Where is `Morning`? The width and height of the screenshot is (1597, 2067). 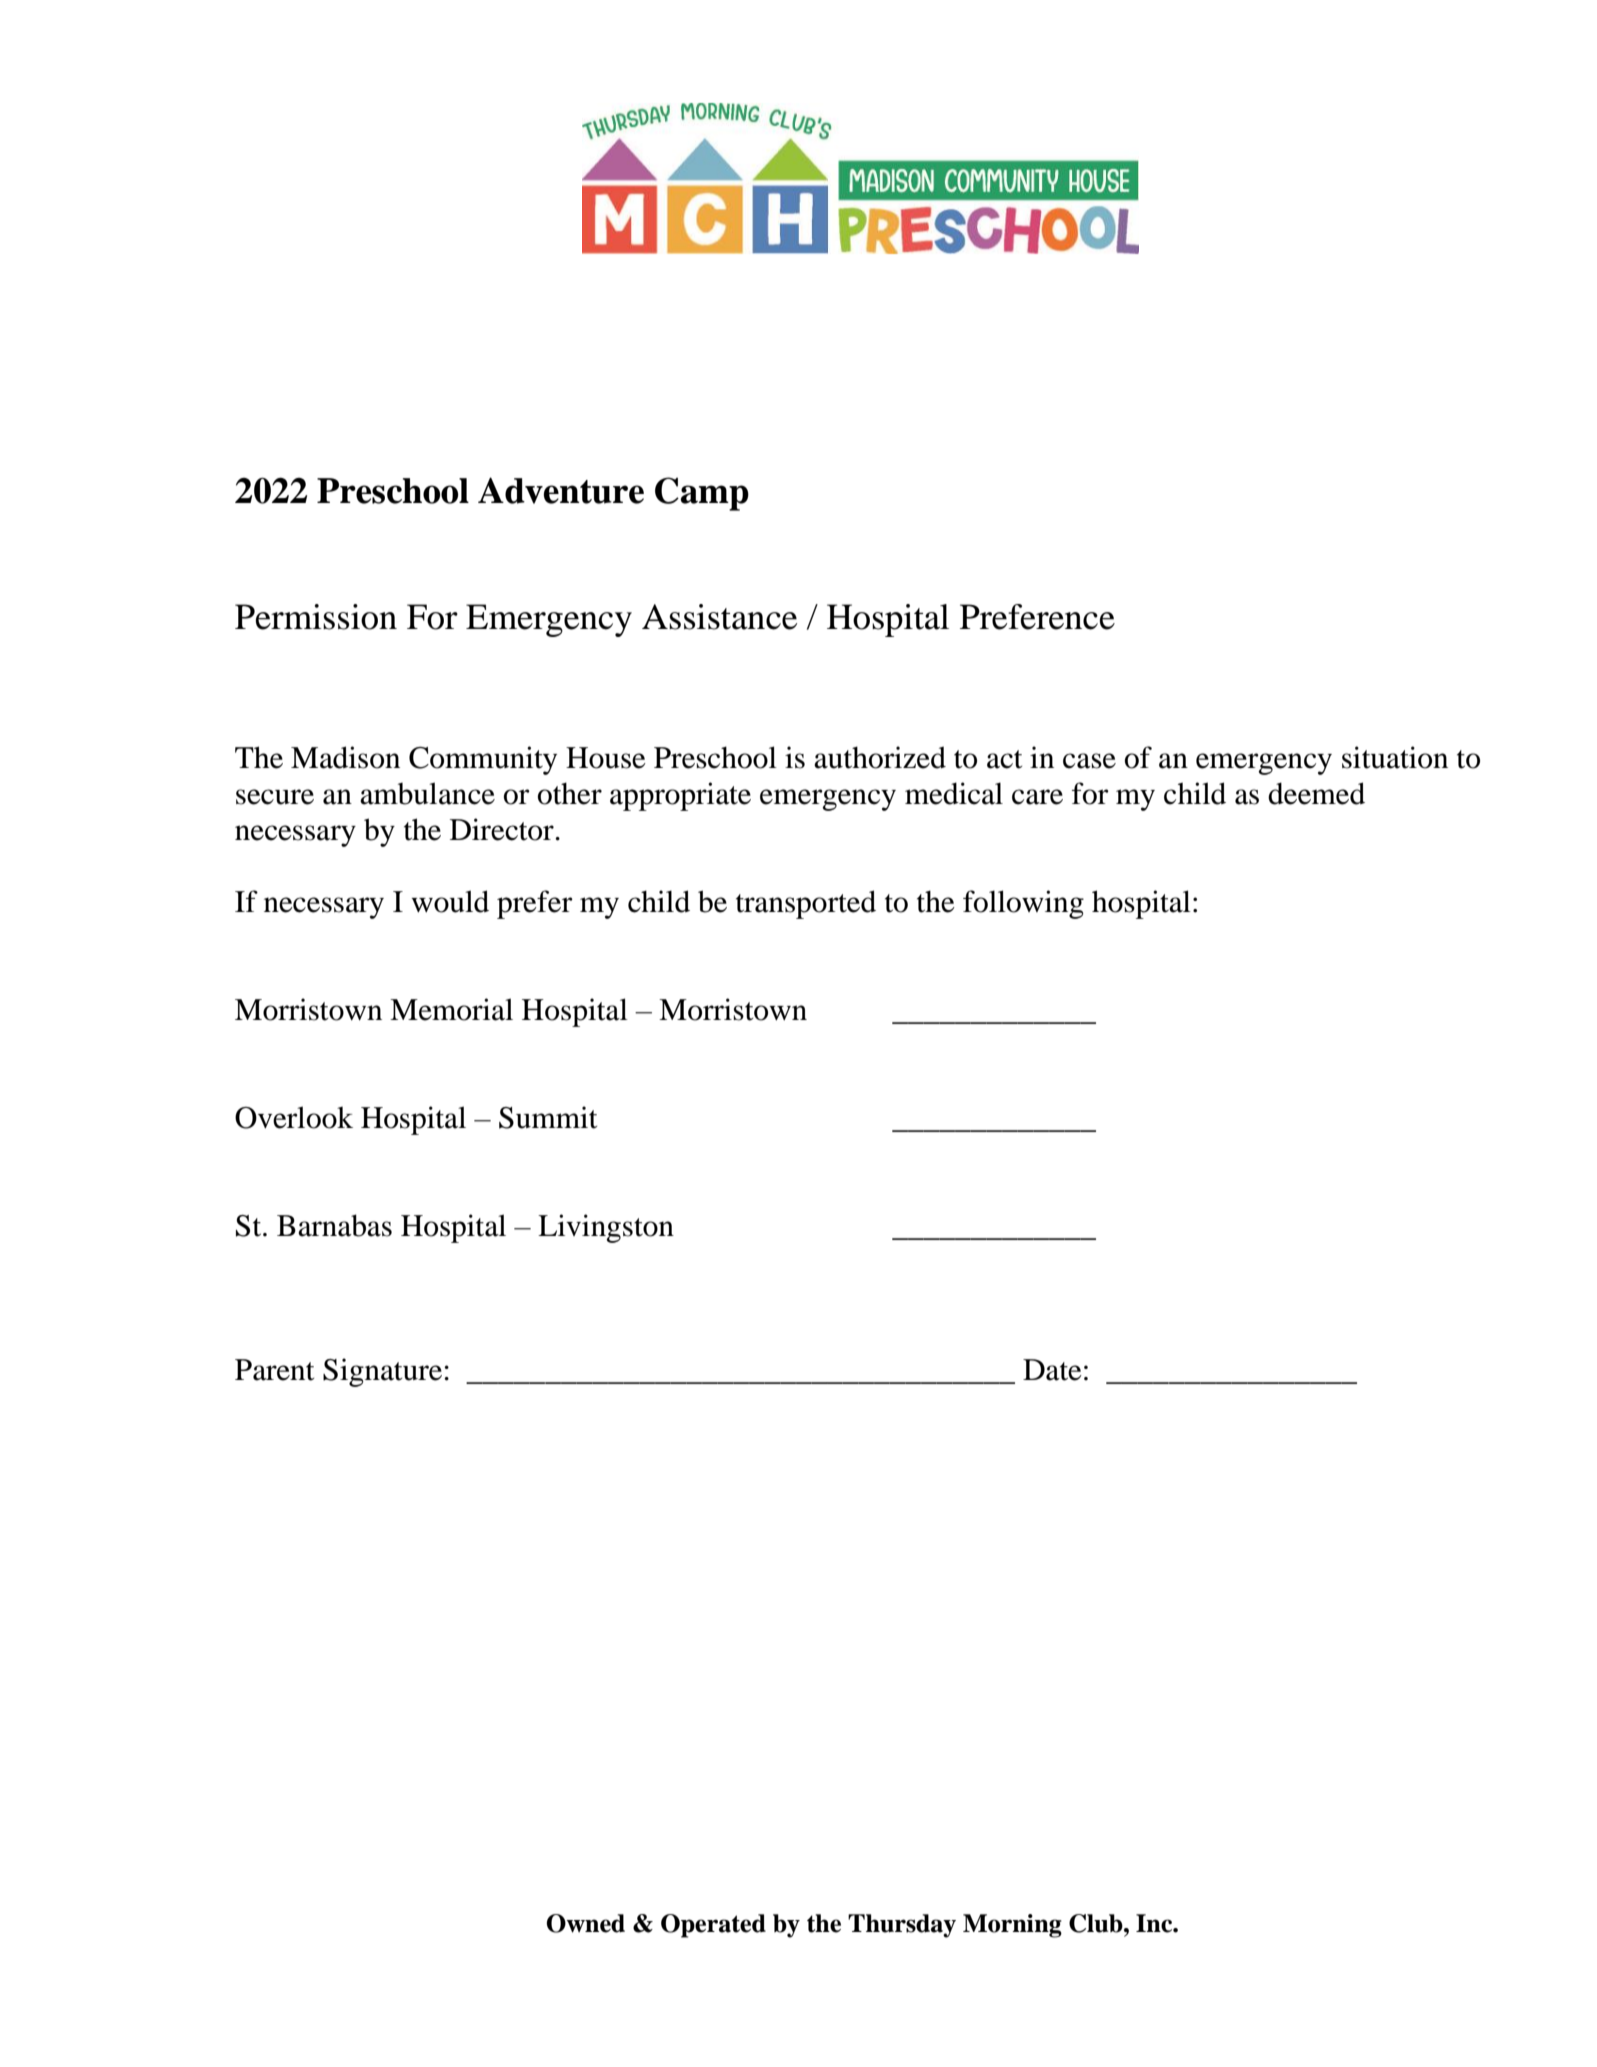 Morning is located at coordinates (1012, 1926).
